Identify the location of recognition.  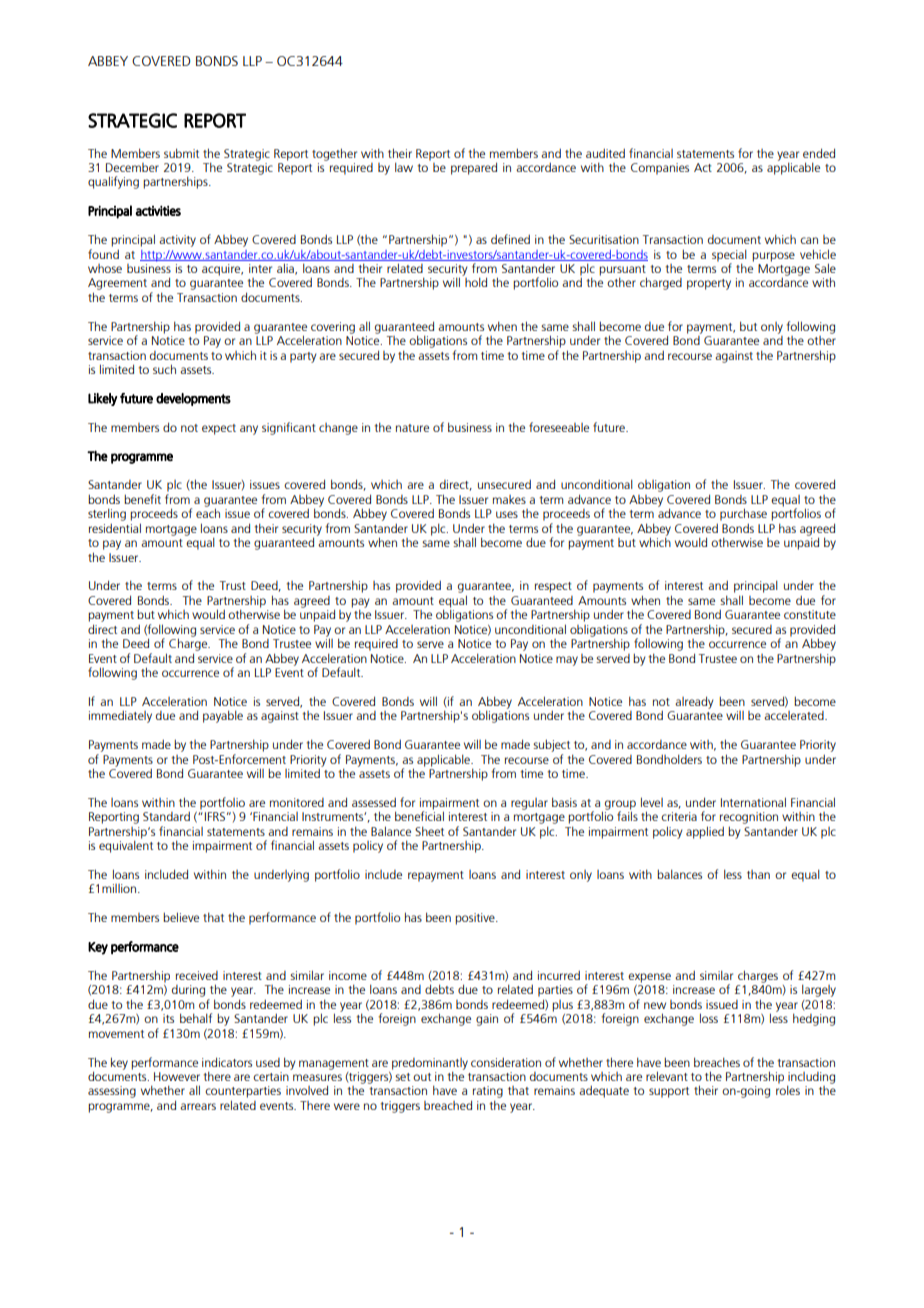
(749, 818).
